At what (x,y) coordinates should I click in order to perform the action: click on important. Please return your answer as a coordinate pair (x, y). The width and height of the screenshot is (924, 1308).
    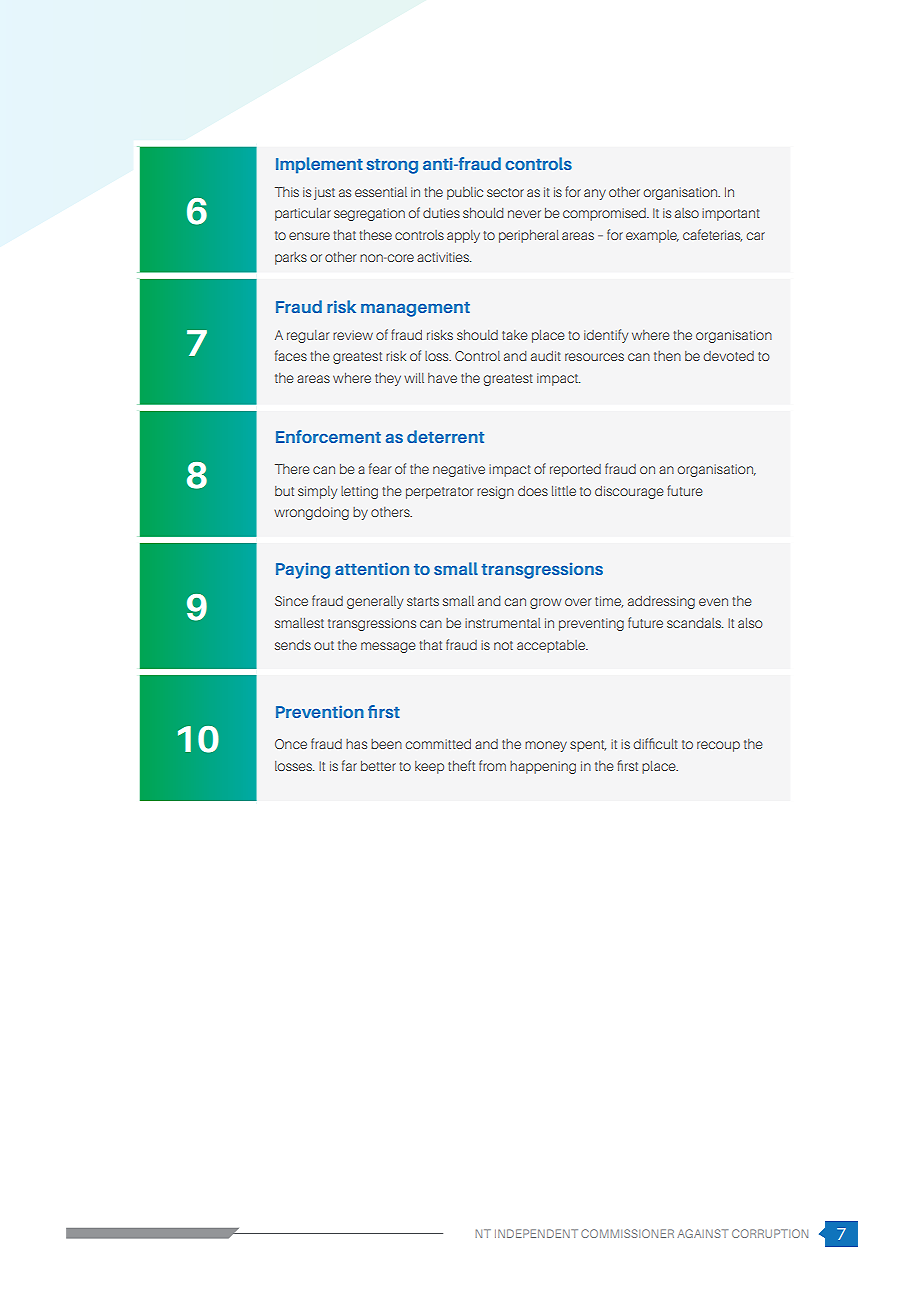
    Looking at the image, I should click on (731, 214).
